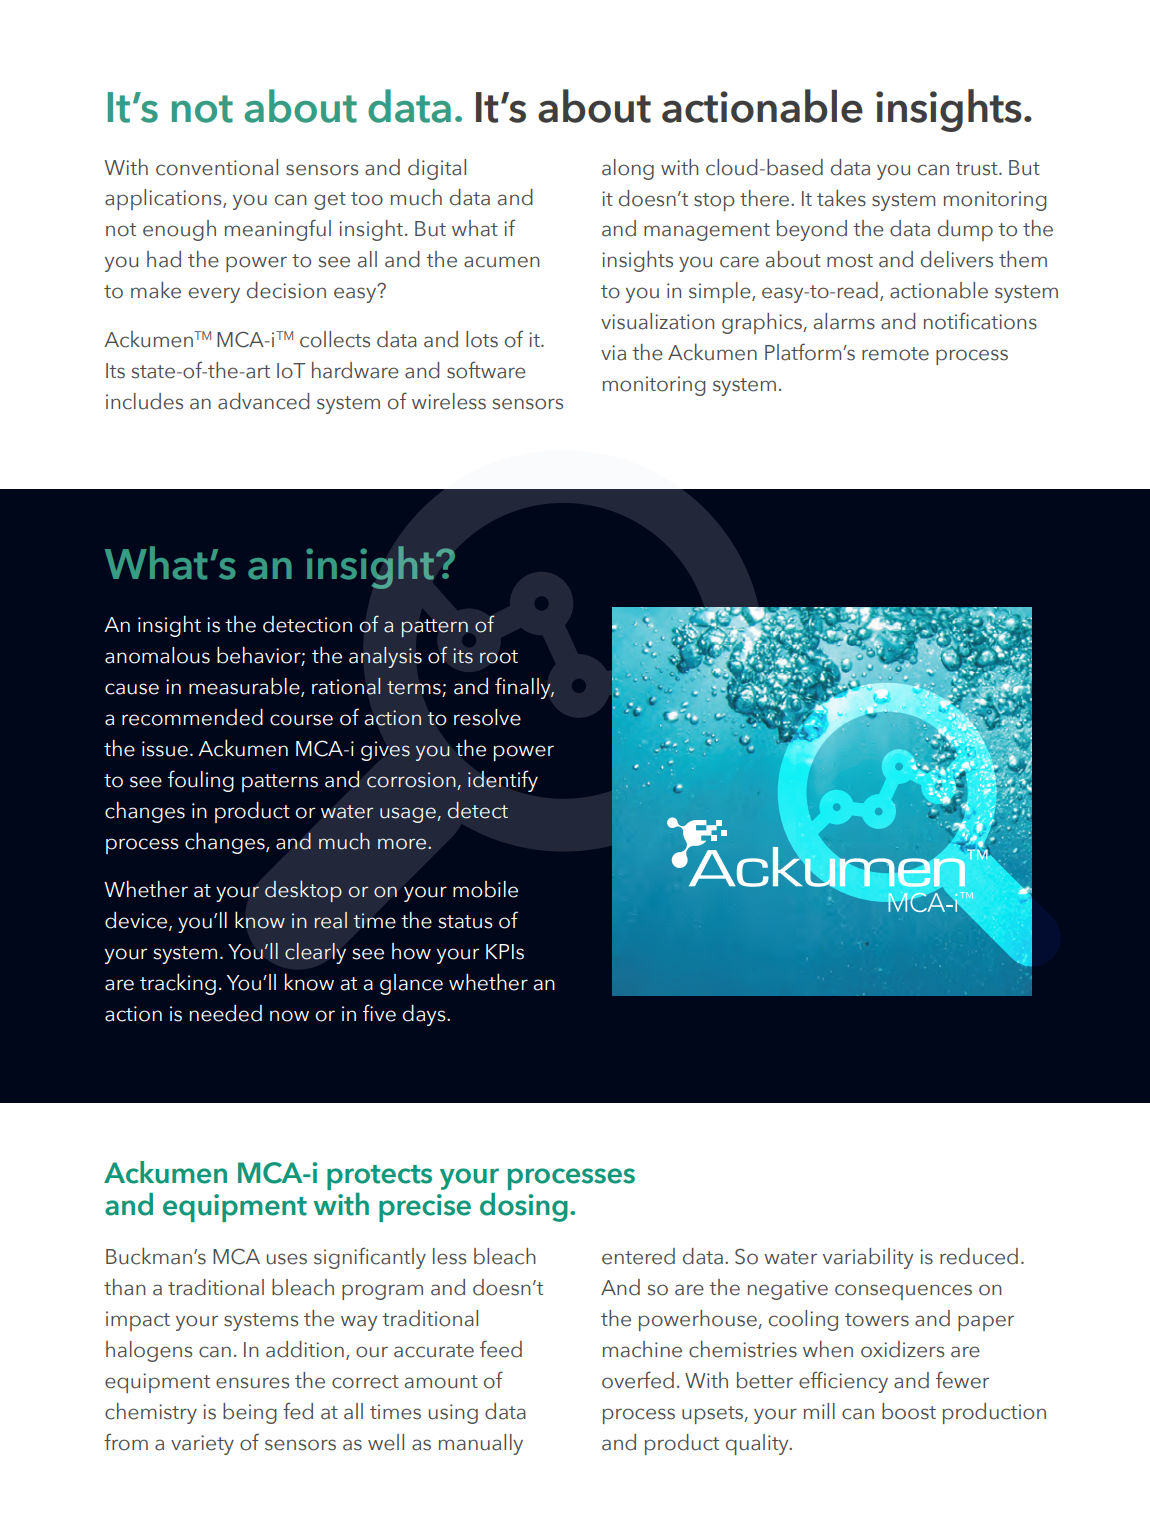 Image resolution: width=1150 pixels, height=1533 pixels. What do you see at coordinates (250, 1413) in the screenshot?
I see `being` at bounding box center [250, 1413].
